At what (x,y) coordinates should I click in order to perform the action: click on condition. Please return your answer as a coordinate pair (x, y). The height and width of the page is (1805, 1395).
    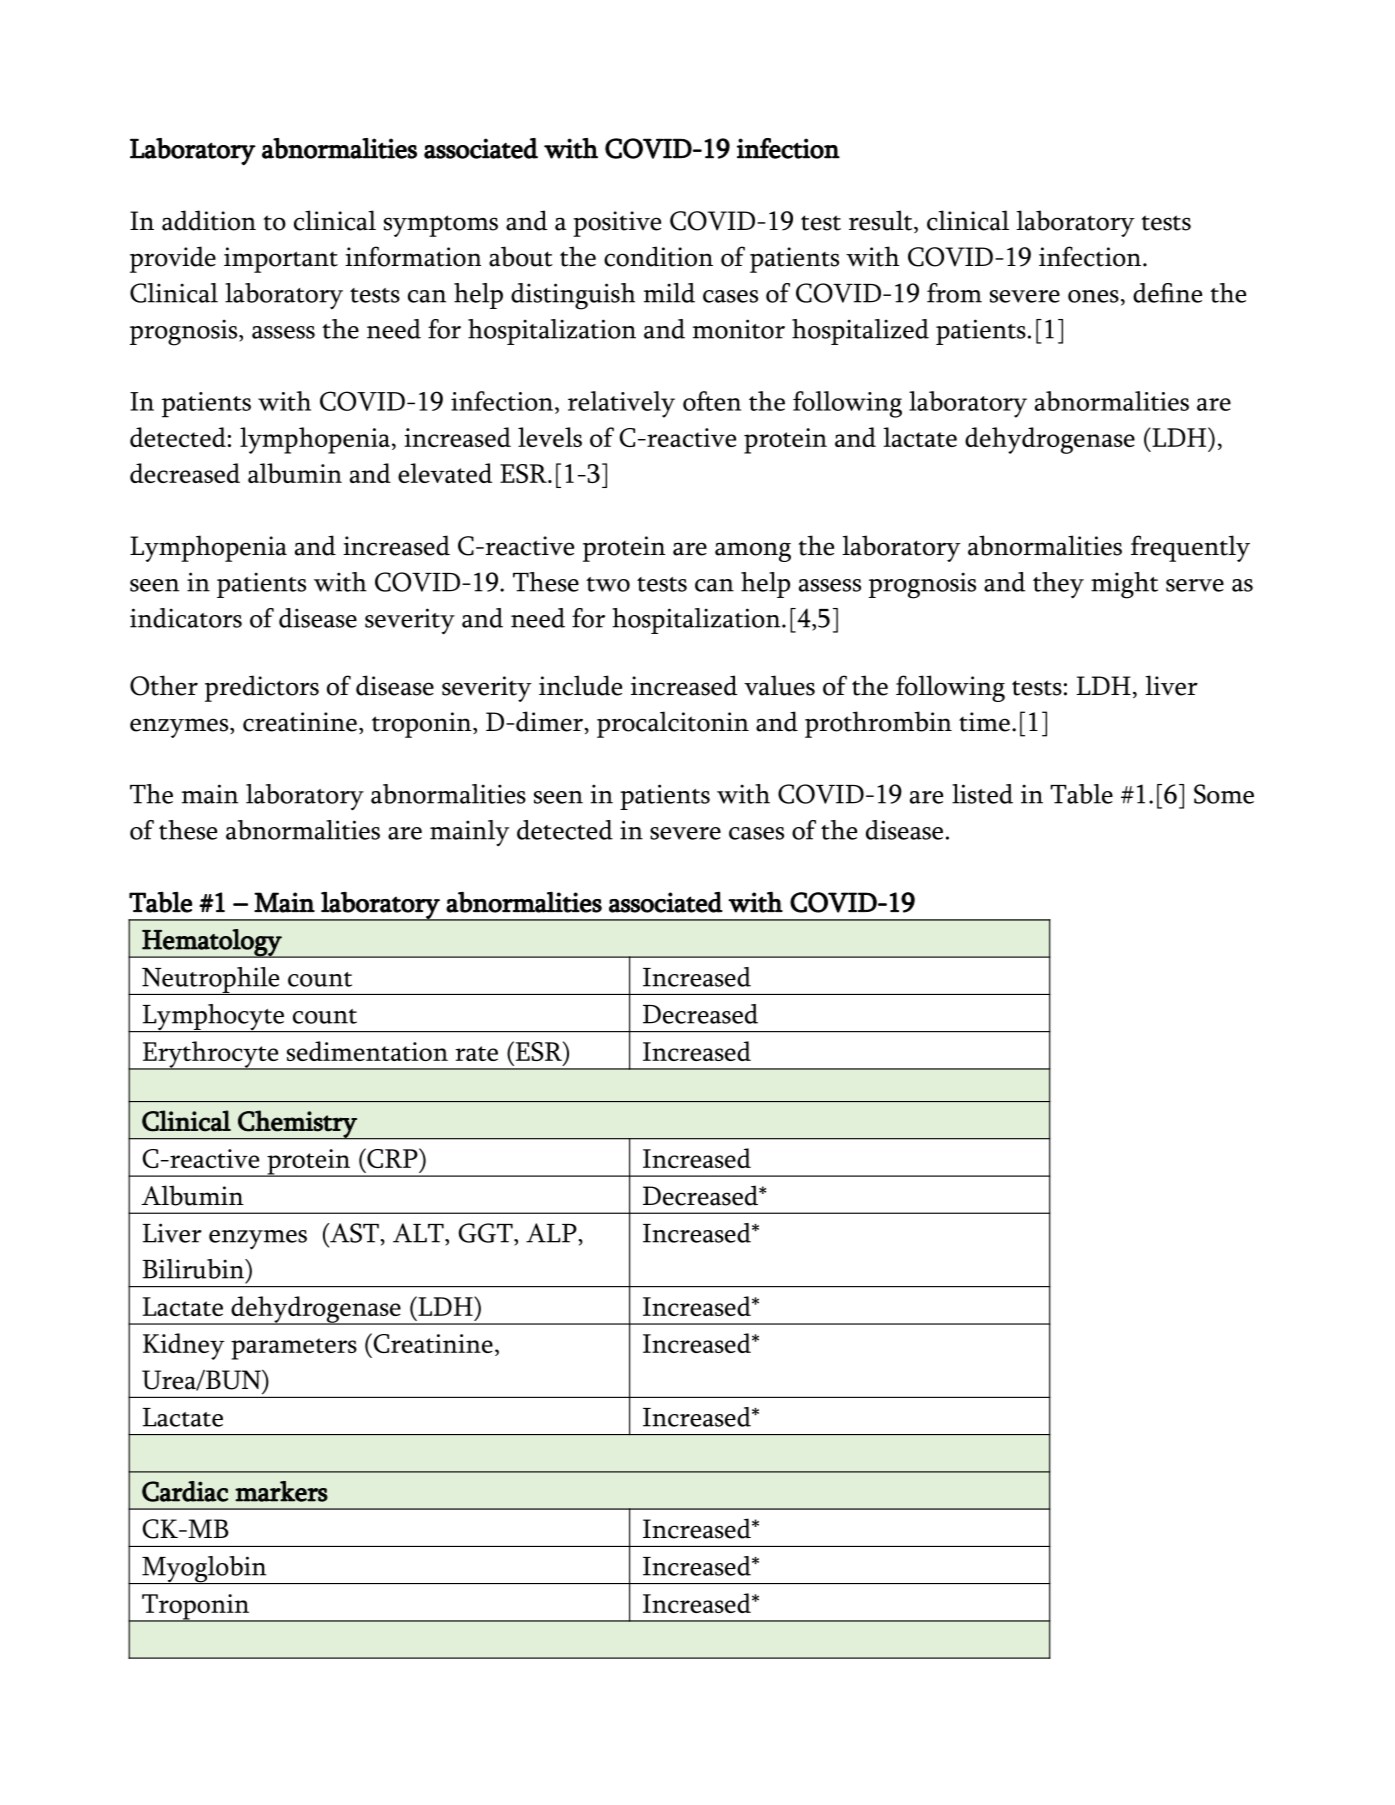
    Looking at the image, I should click on (658, 256).
